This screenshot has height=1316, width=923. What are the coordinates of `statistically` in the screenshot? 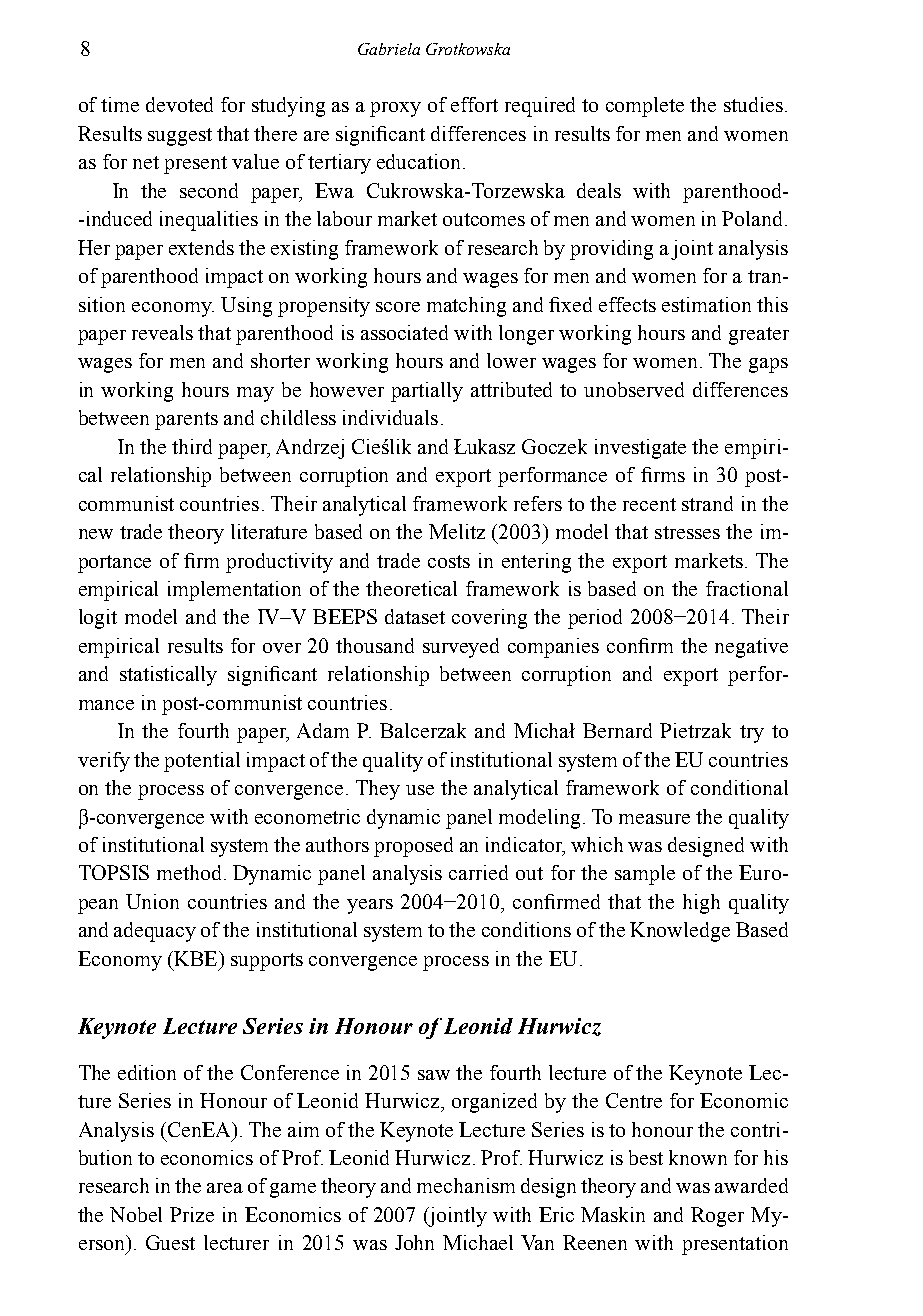 It's located at (168, 676).
